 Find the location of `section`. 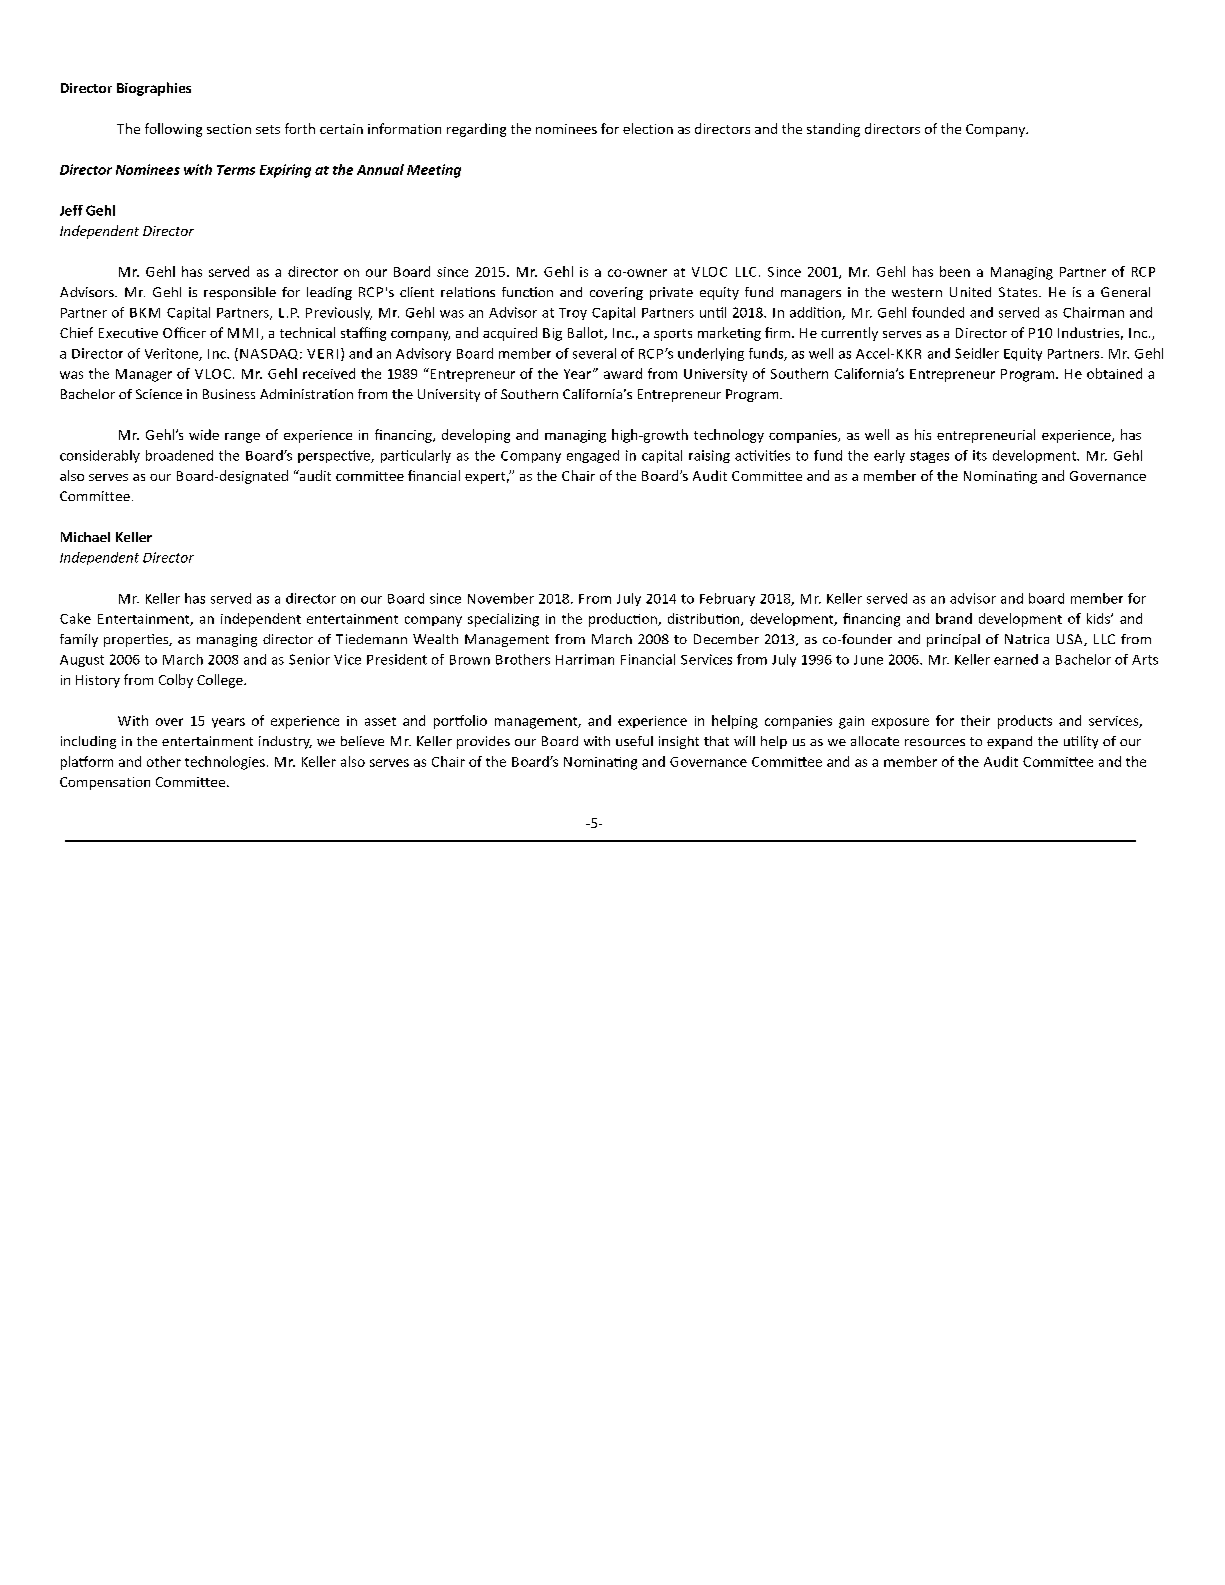

section is located at coordinates (229, 129).
